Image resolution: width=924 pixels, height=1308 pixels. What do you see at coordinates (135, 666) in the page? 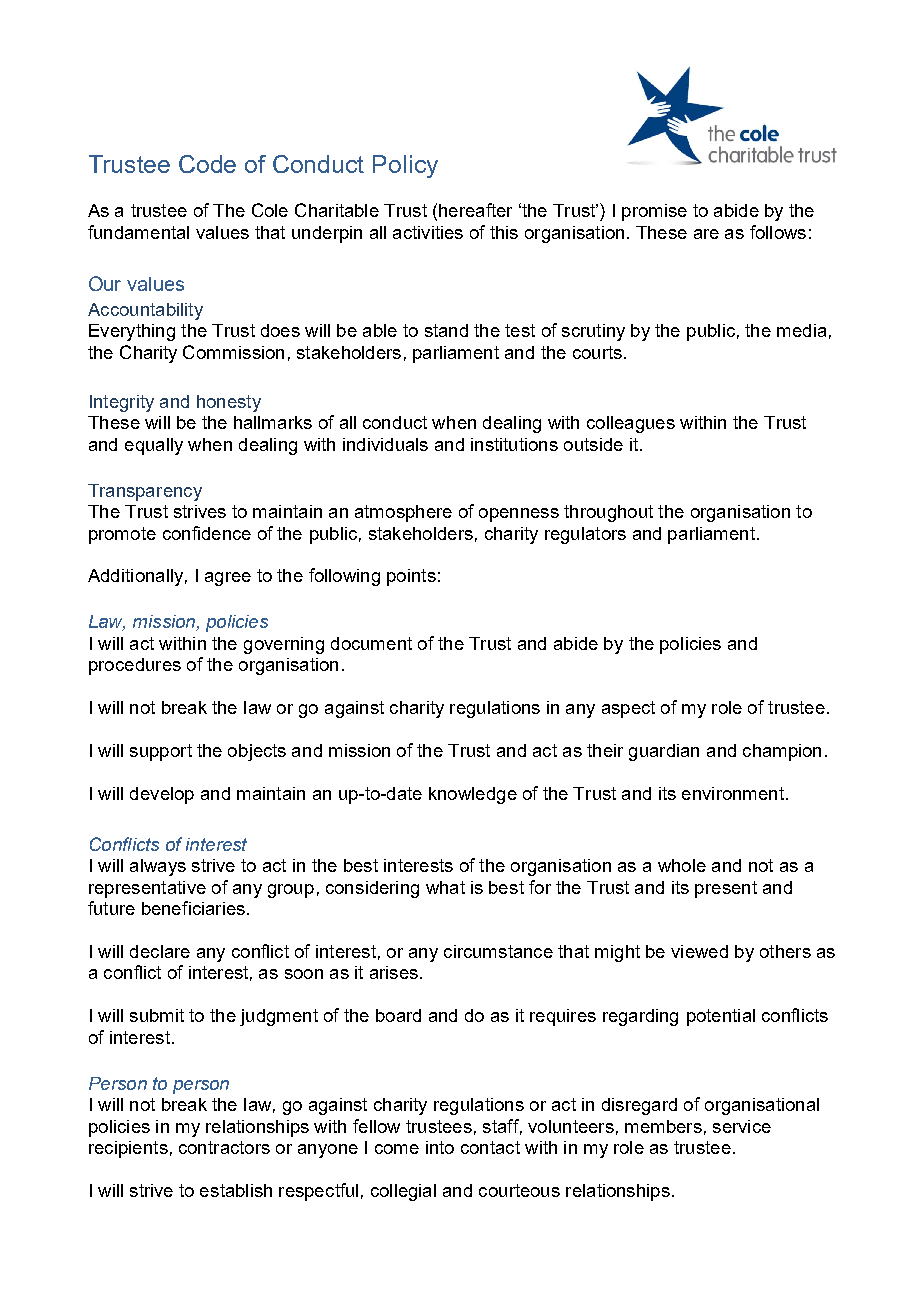
I see `procedures` at bounding box center [135, 666].
